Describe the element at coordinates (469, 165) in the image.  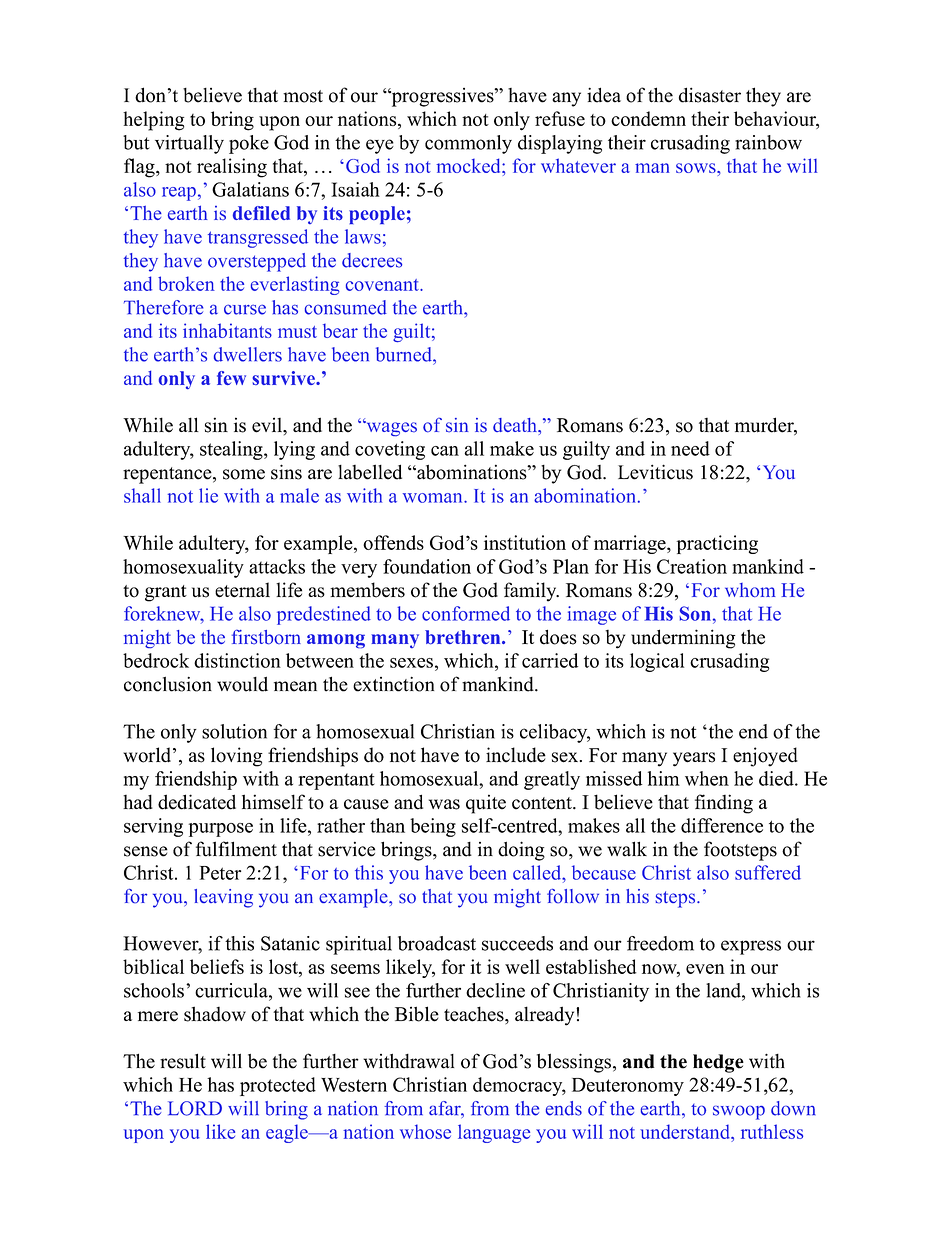
I see `mocked` at that location.
